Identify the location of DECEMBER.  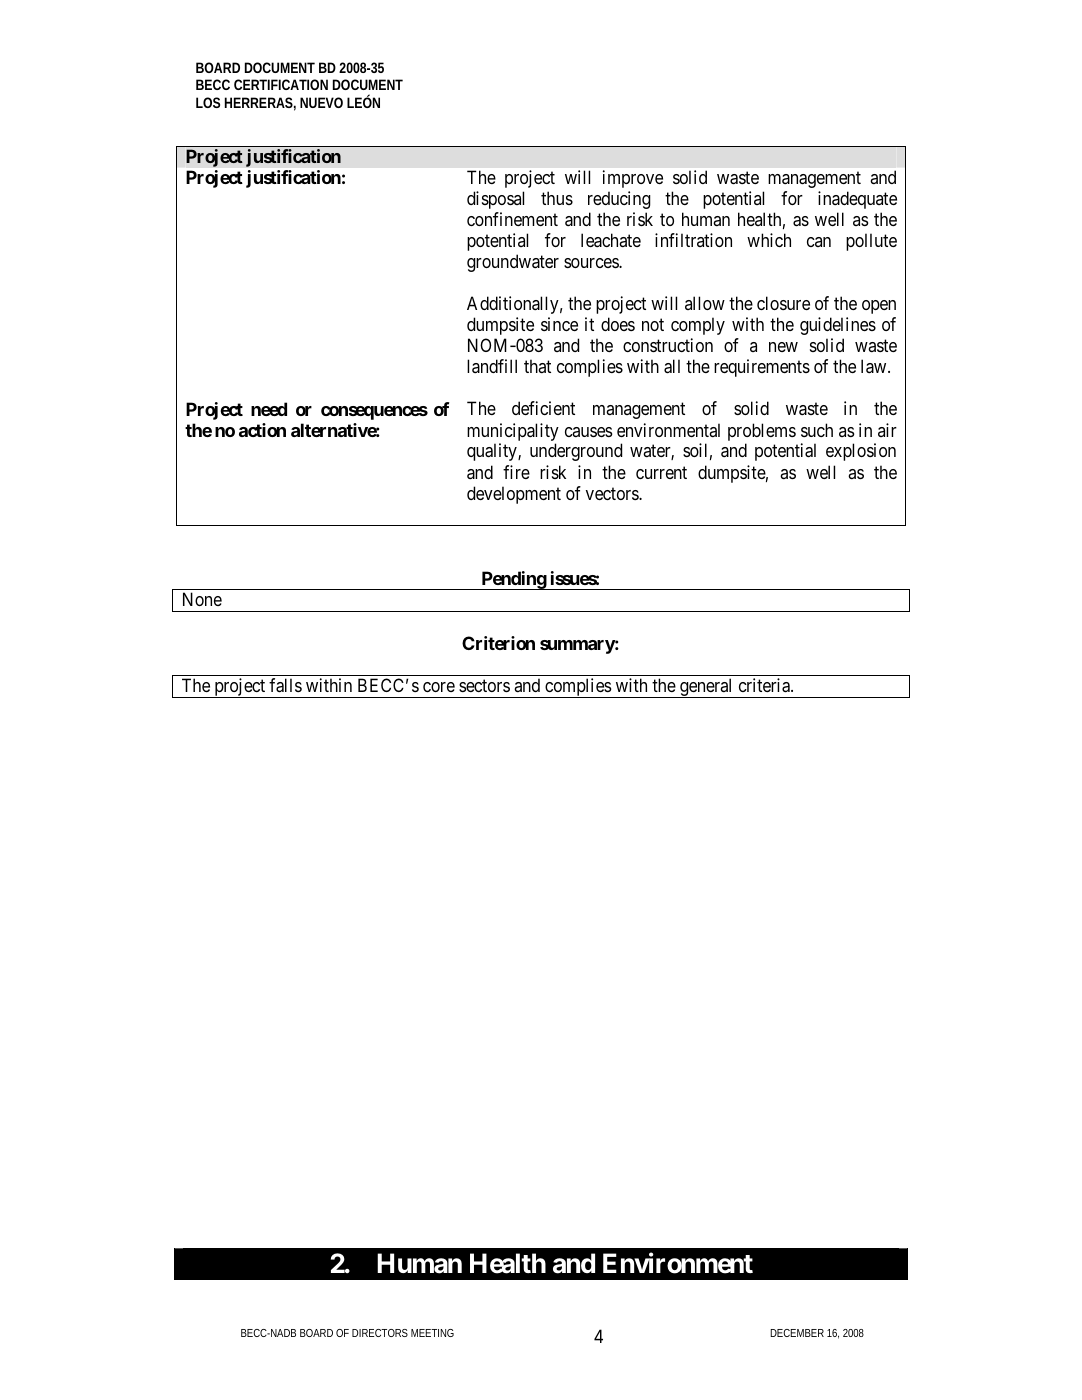
(797, 1333).
